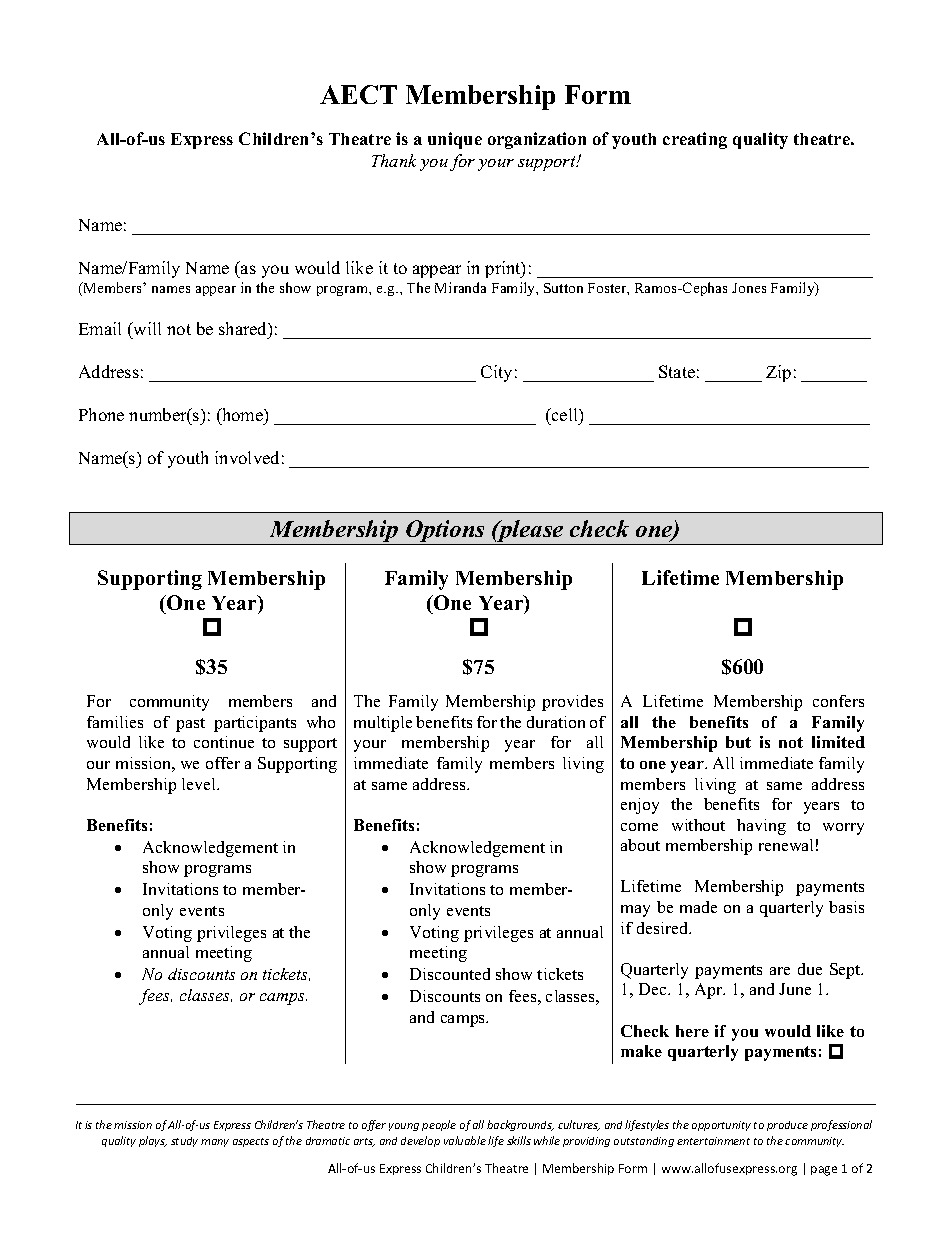  I want to click on confers, so click(838, 701).
